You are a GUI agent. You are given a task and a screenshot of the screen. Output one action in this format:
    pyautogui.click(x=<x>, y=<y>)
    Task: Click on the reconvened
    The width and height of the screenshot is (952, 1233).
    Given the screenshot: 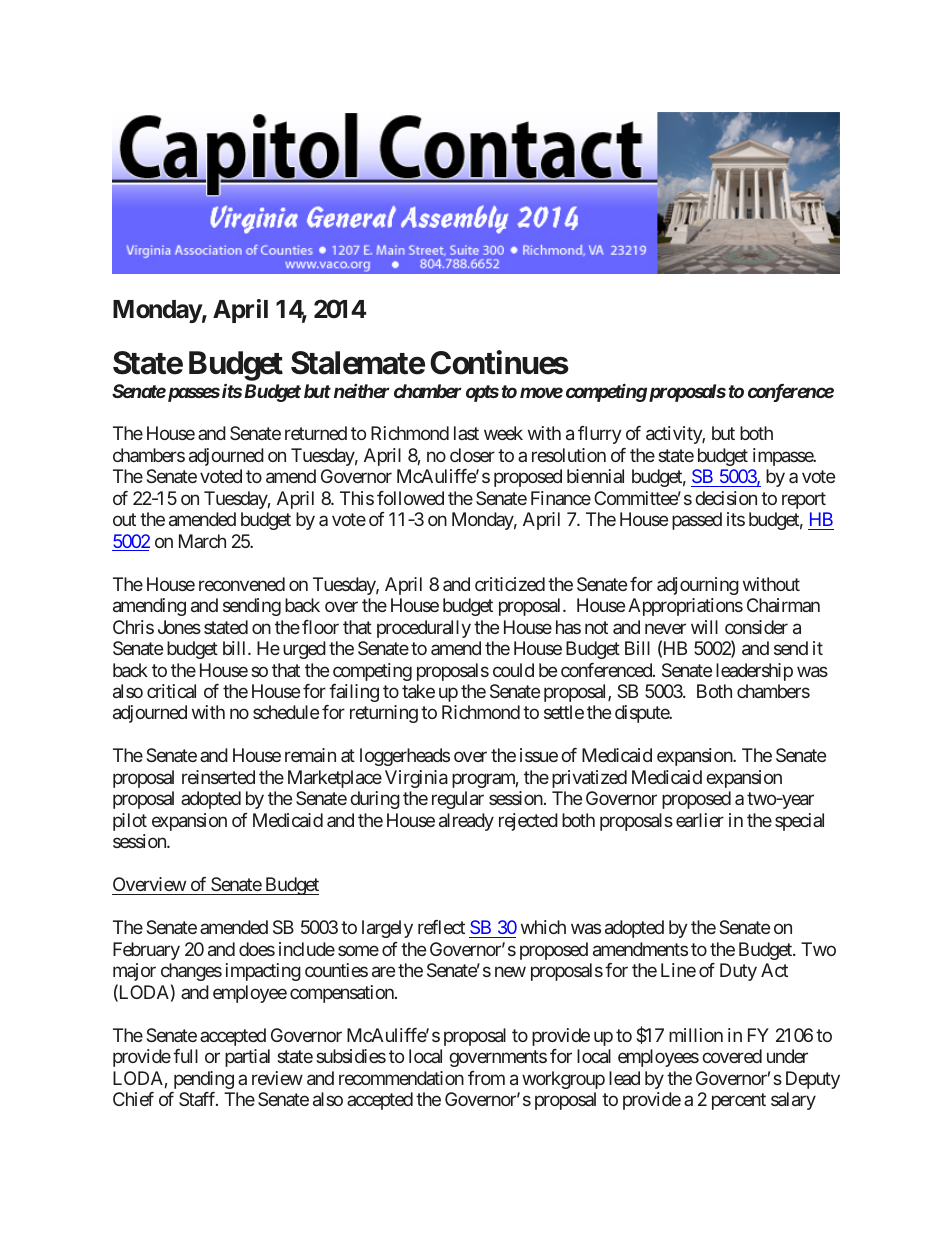 What is the action you would take?
    pyautogui.click(x=242, y=584)
